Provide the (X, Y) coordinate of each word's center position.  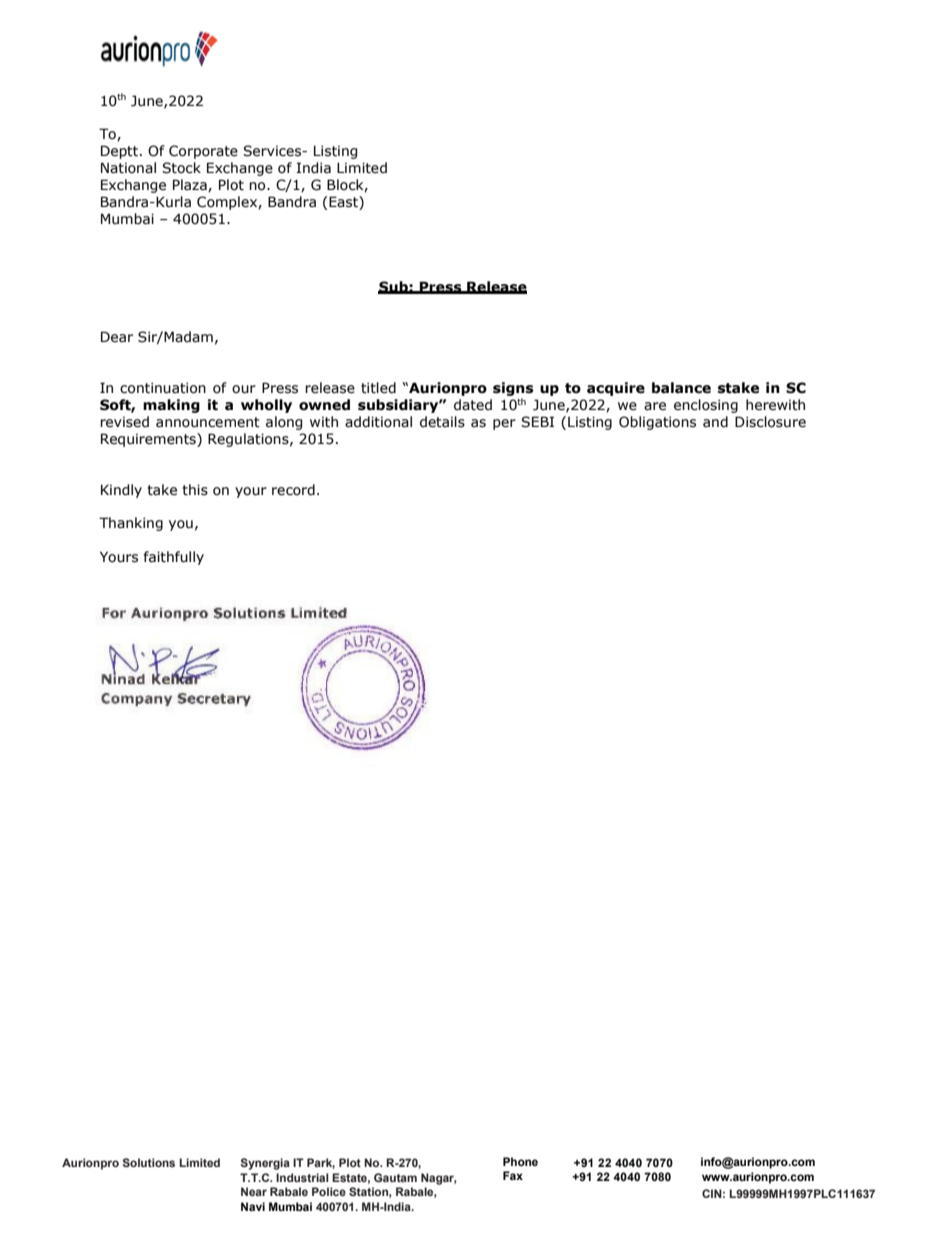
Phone (520, 1161)
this (195, 490)
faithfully (174, 558)
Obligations (657, 423)
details (442, 422)
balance (681, 388)
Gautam (395, 1177)
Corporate (203, 152)
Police (329, 1191)
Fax (513, 1175)
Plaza (191, 185)
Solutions (149, 1162)
